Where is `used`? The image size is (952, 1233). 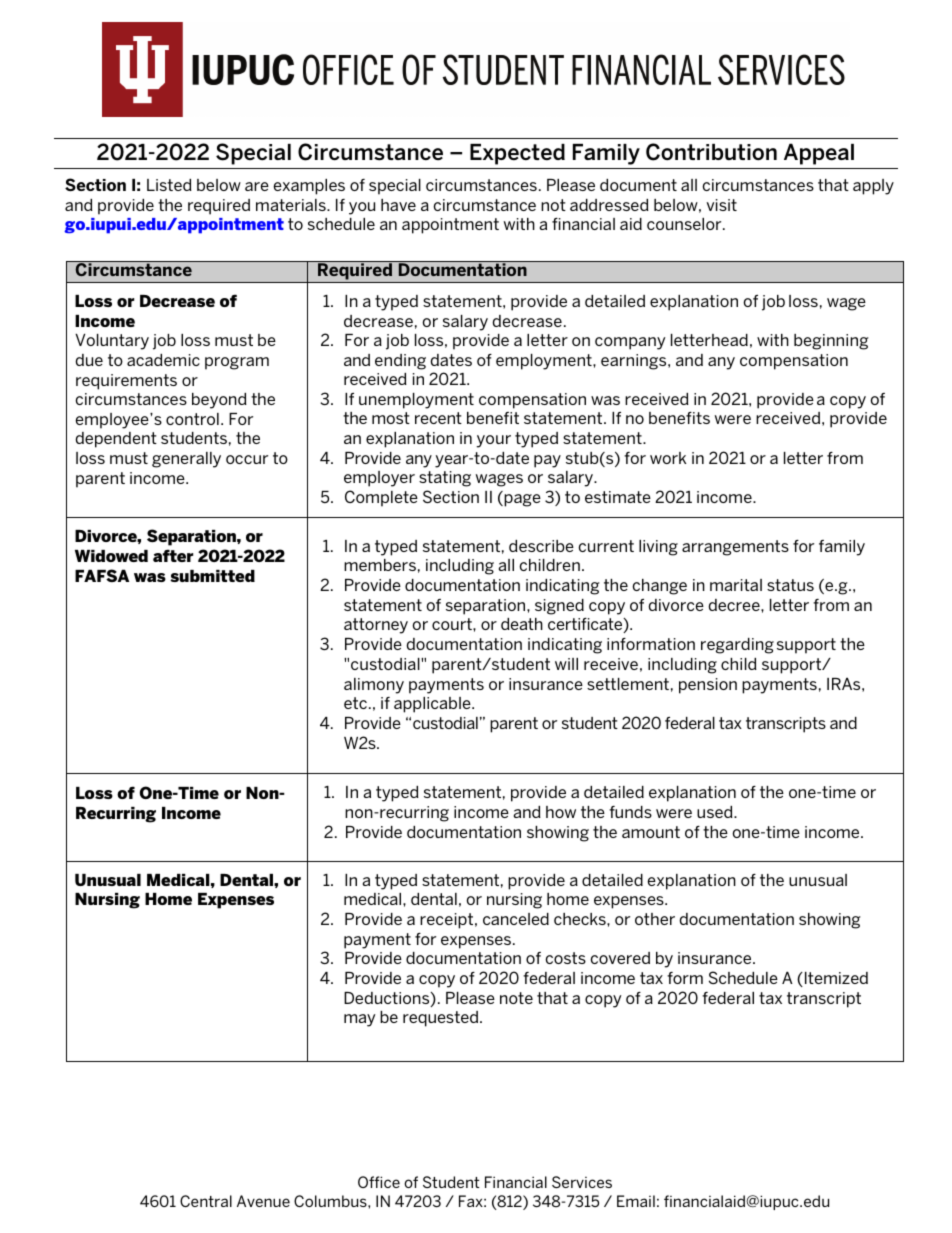 used is located at coordinates (716, 812).
